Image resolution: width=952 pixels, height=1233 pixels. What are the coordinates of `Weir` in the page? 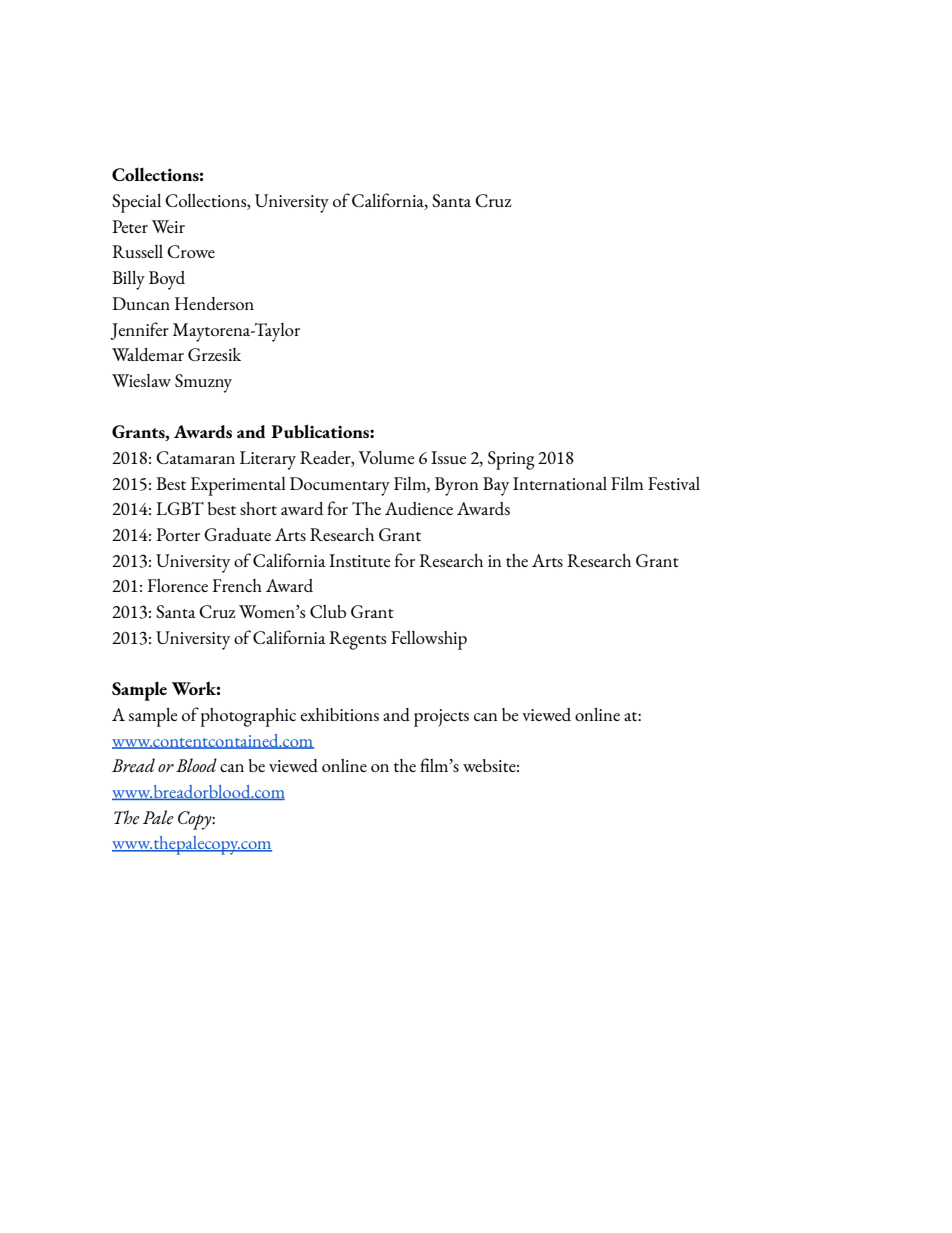 It's located at (168, 226).
